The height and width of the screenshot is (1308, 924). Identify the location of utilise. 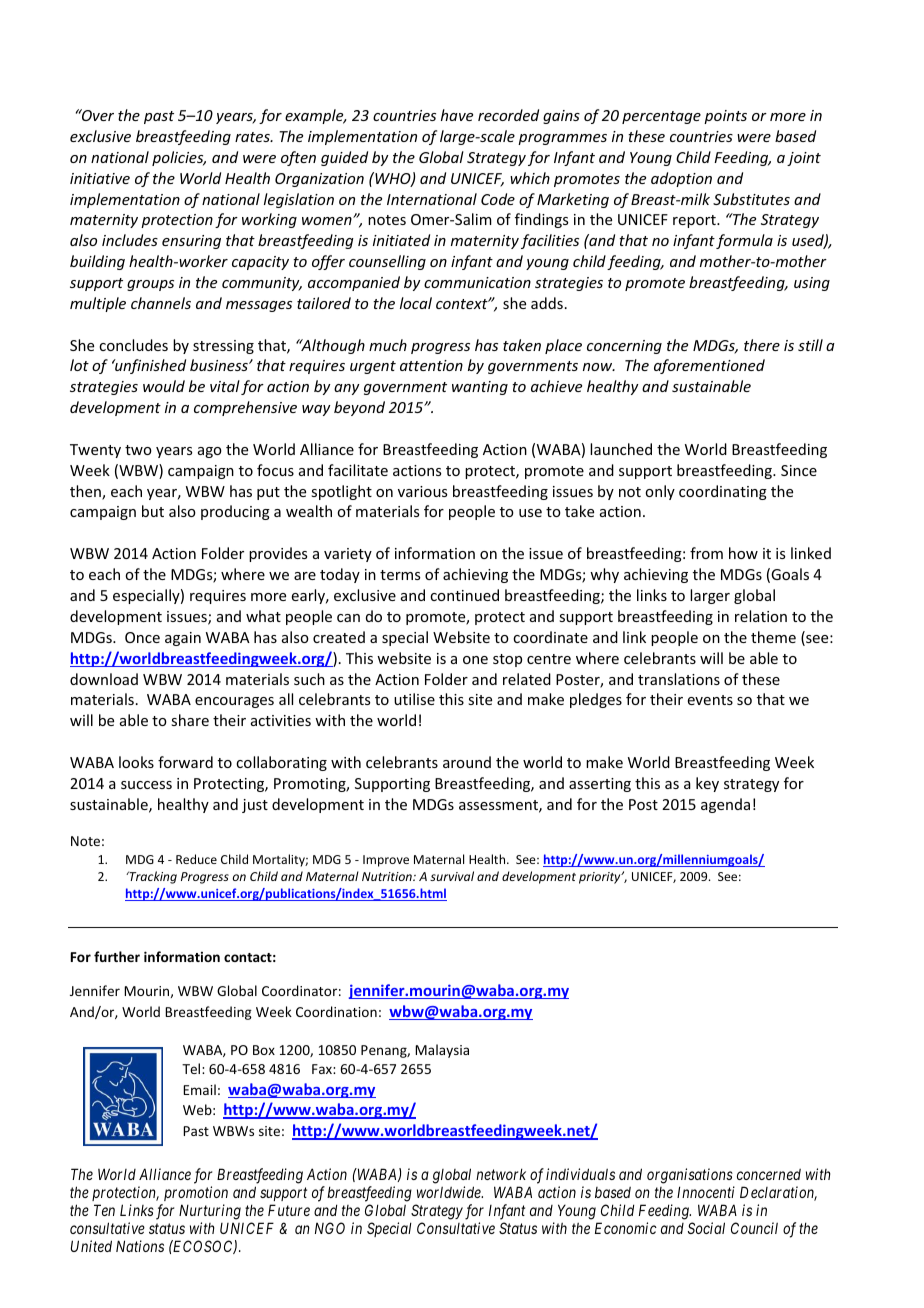
(414, 699).
